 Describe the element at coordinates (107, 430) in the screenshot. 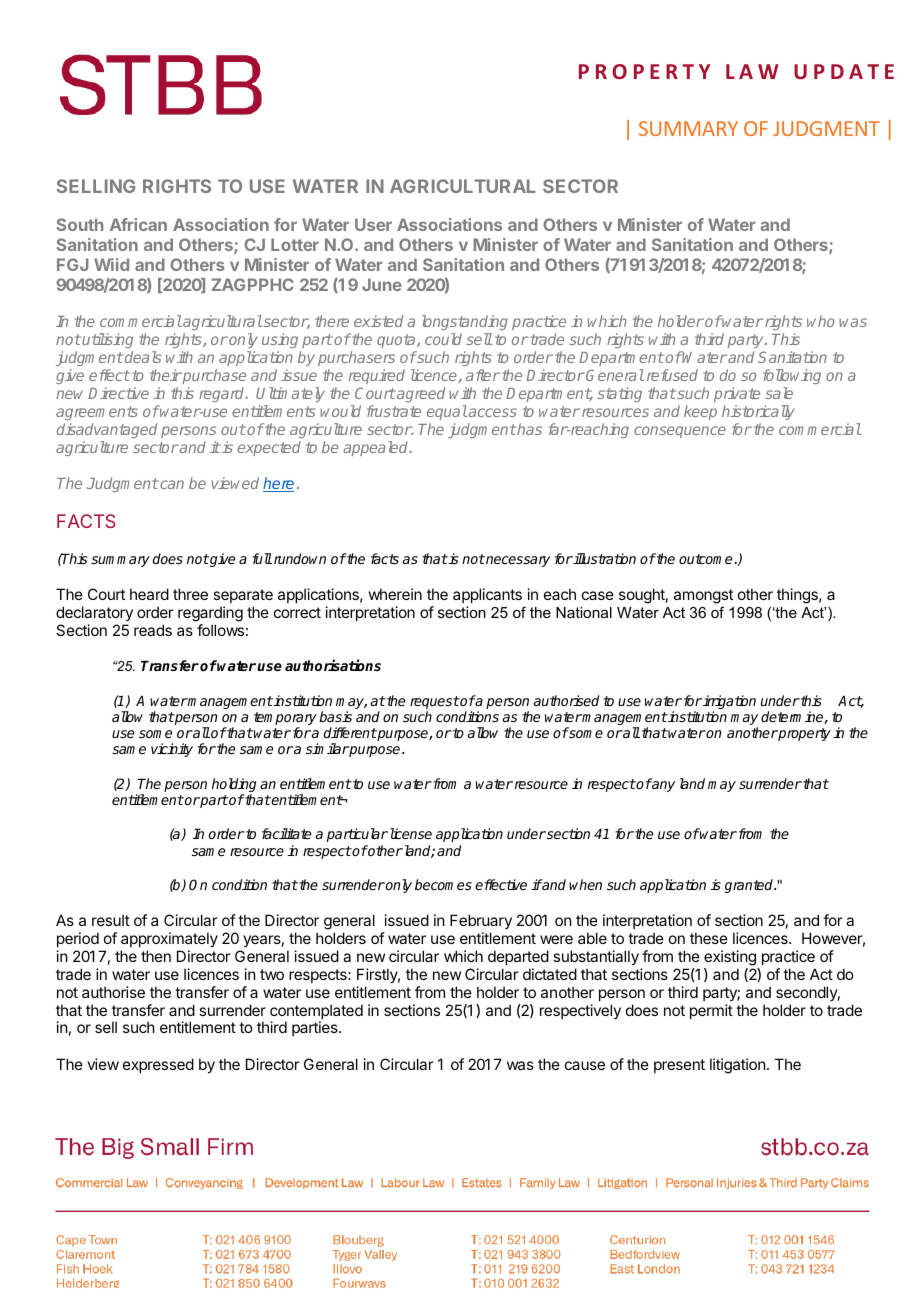

I see `disadvantaged` at that location.
